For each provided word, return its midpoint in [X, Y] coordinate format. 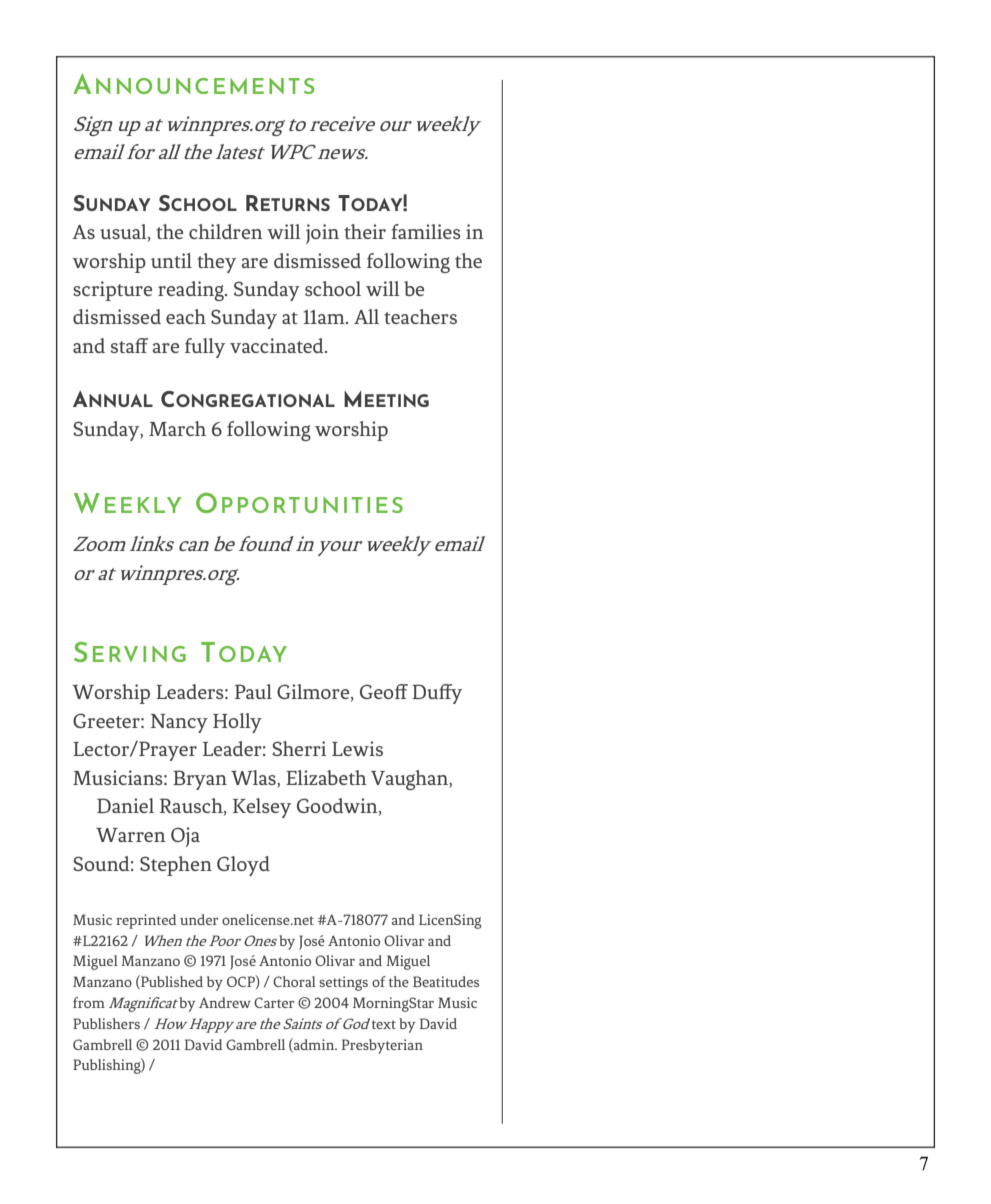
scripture [112, 291]
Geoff [384, 691]
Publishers [106, 1023]
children [226, 231]
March [177, 428]
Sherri [299, 748]
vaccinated [278, 345]
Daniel [125, 805]
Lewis [357, 748]
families [426, 231]
